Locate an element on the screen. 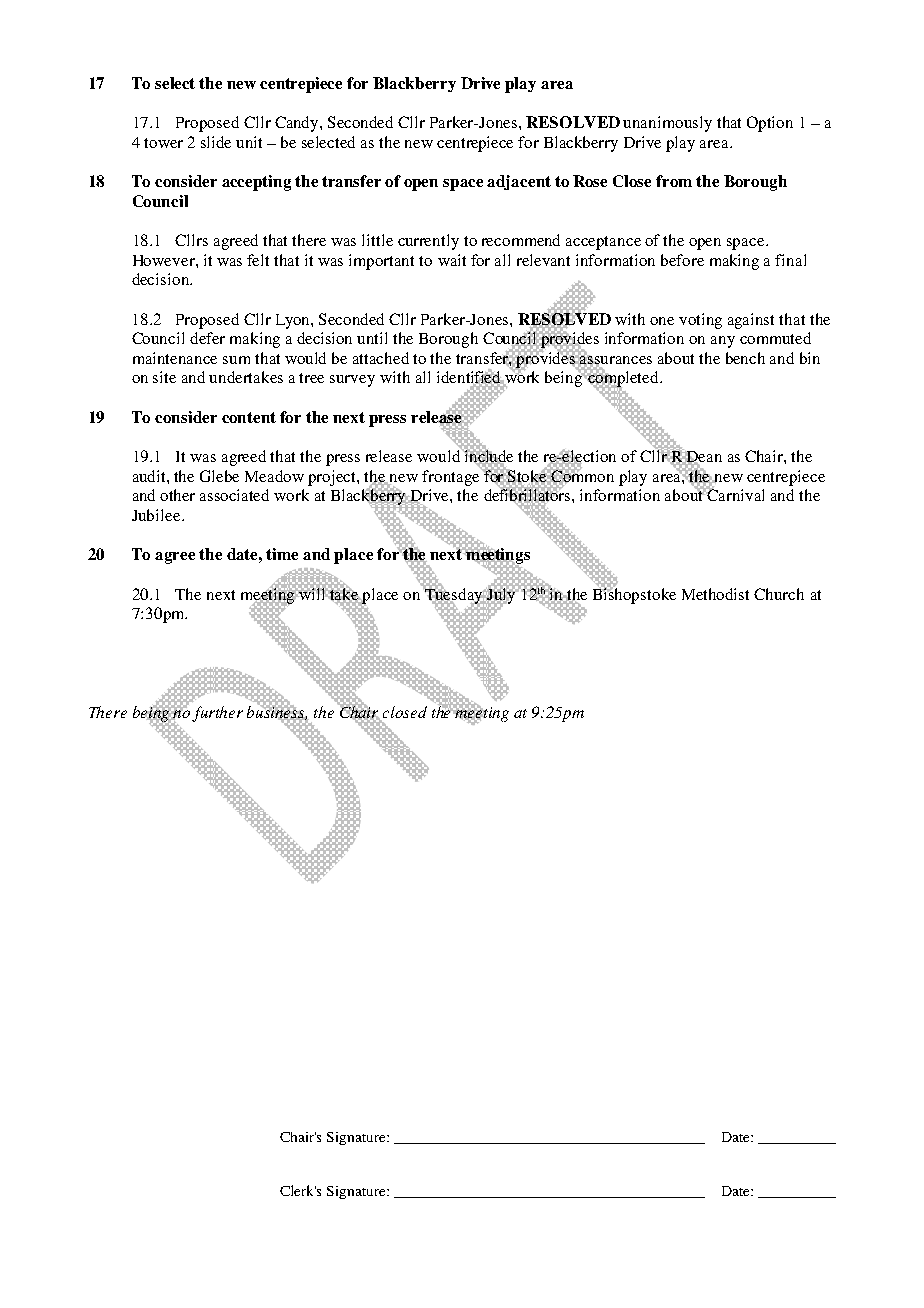 The image size is (924, 1308). before is located at coordinates (682, 260).
